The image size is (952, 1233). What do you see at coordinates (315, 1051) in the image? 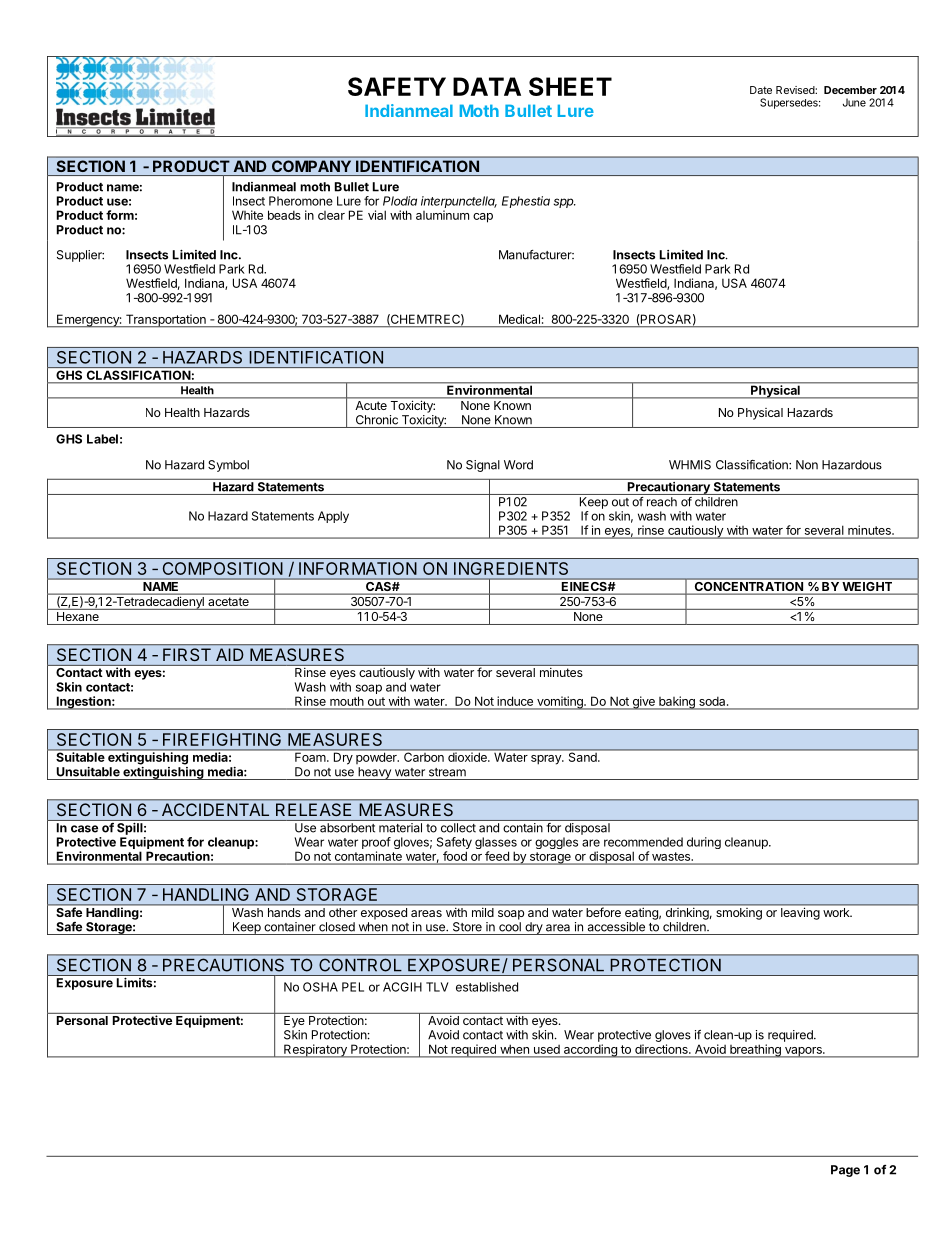
I see `Respiratory` at bounding box center [315, 1051].
